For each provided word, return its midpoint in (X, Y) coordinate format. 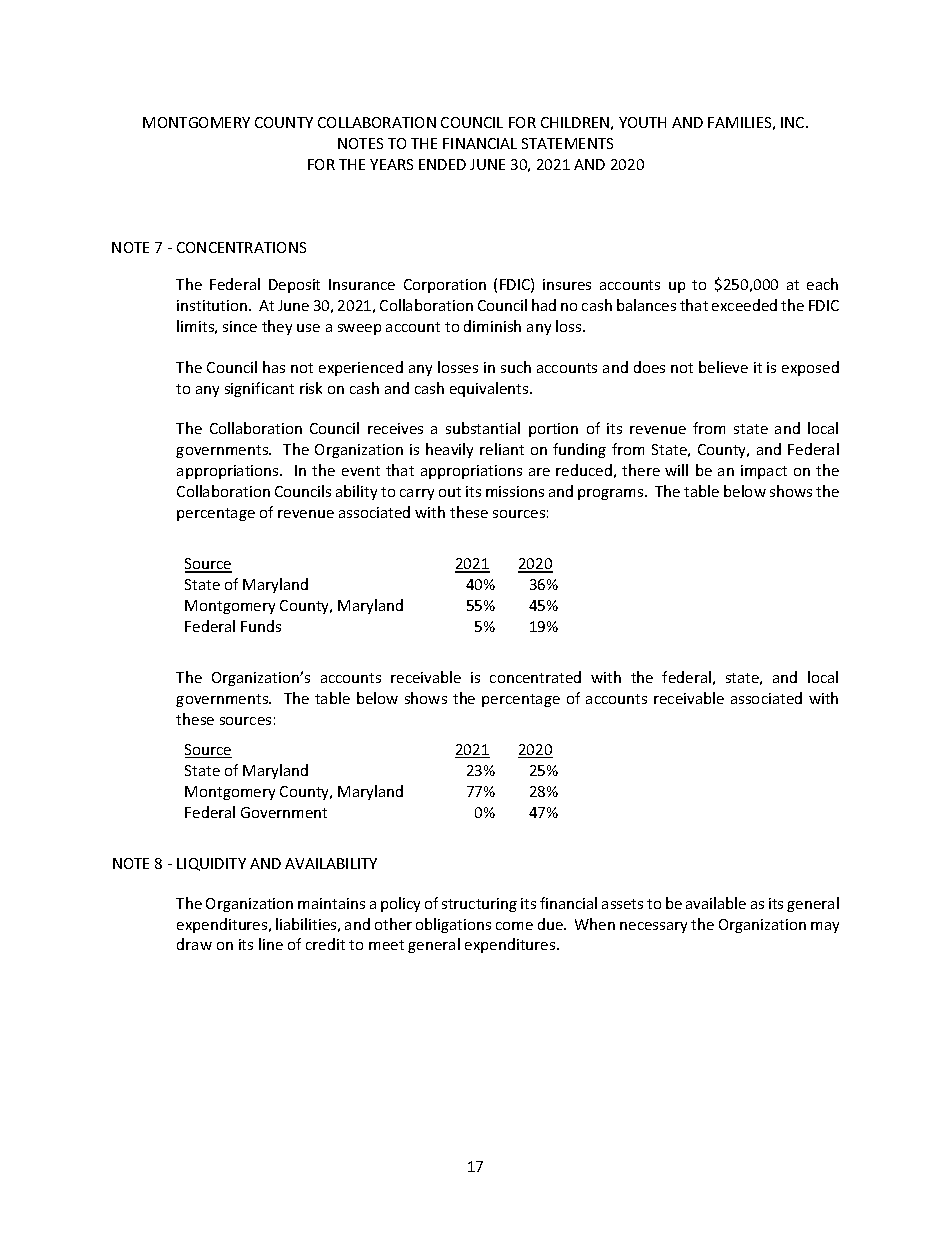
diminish (492, 326)
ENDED (442, 164)
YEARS (391, 164)
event (361, 471)
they (277, 327)
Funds (261, 626)
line (271, 944)
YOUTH (642, 122)
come (514, 926)
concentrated (535, 677)
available (716, 903)
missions (515, 491)
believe (723, 367)
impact (764, 472)
